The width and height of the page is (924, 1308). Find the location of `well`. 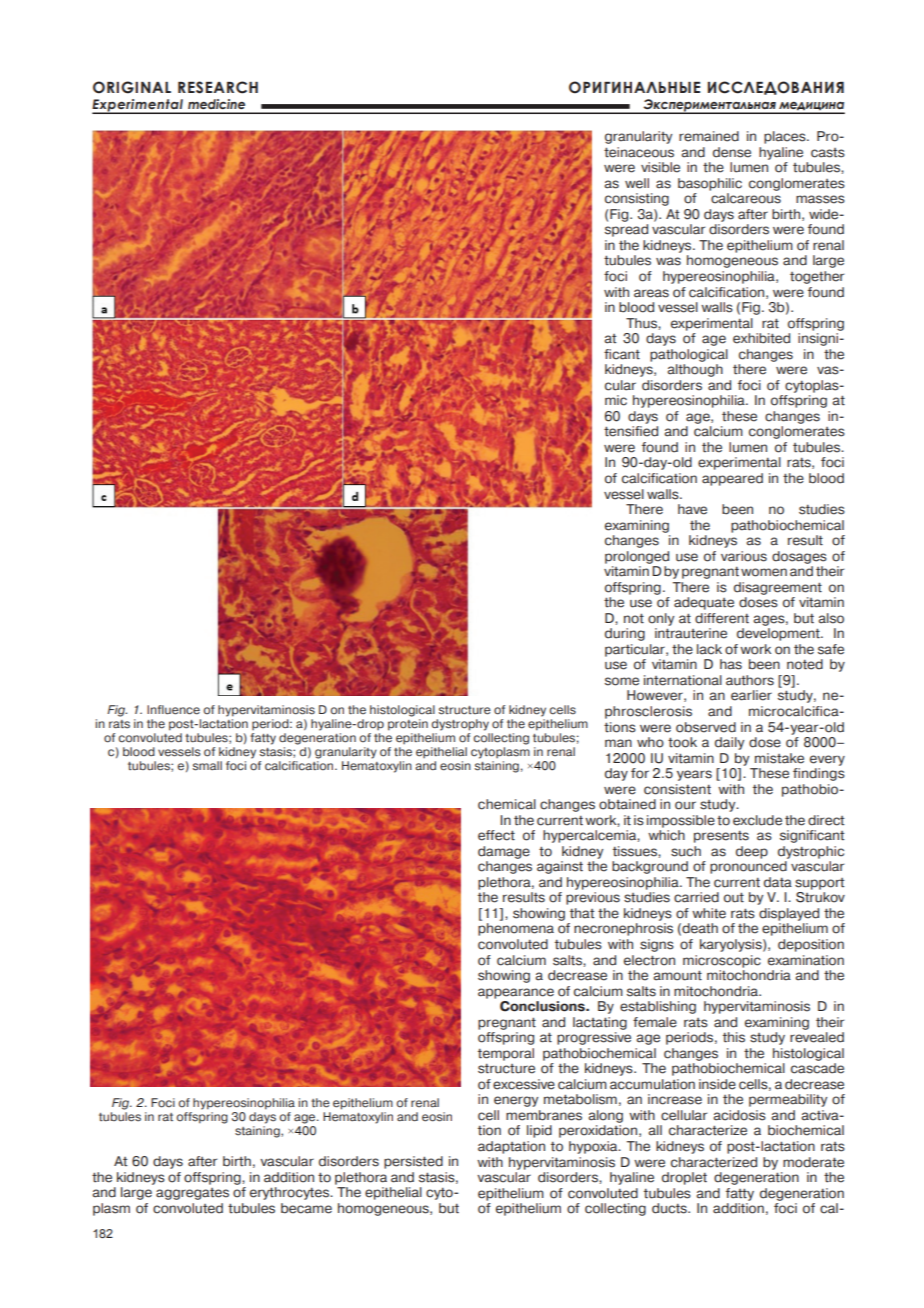

well is located at coordinates (637, 183).
